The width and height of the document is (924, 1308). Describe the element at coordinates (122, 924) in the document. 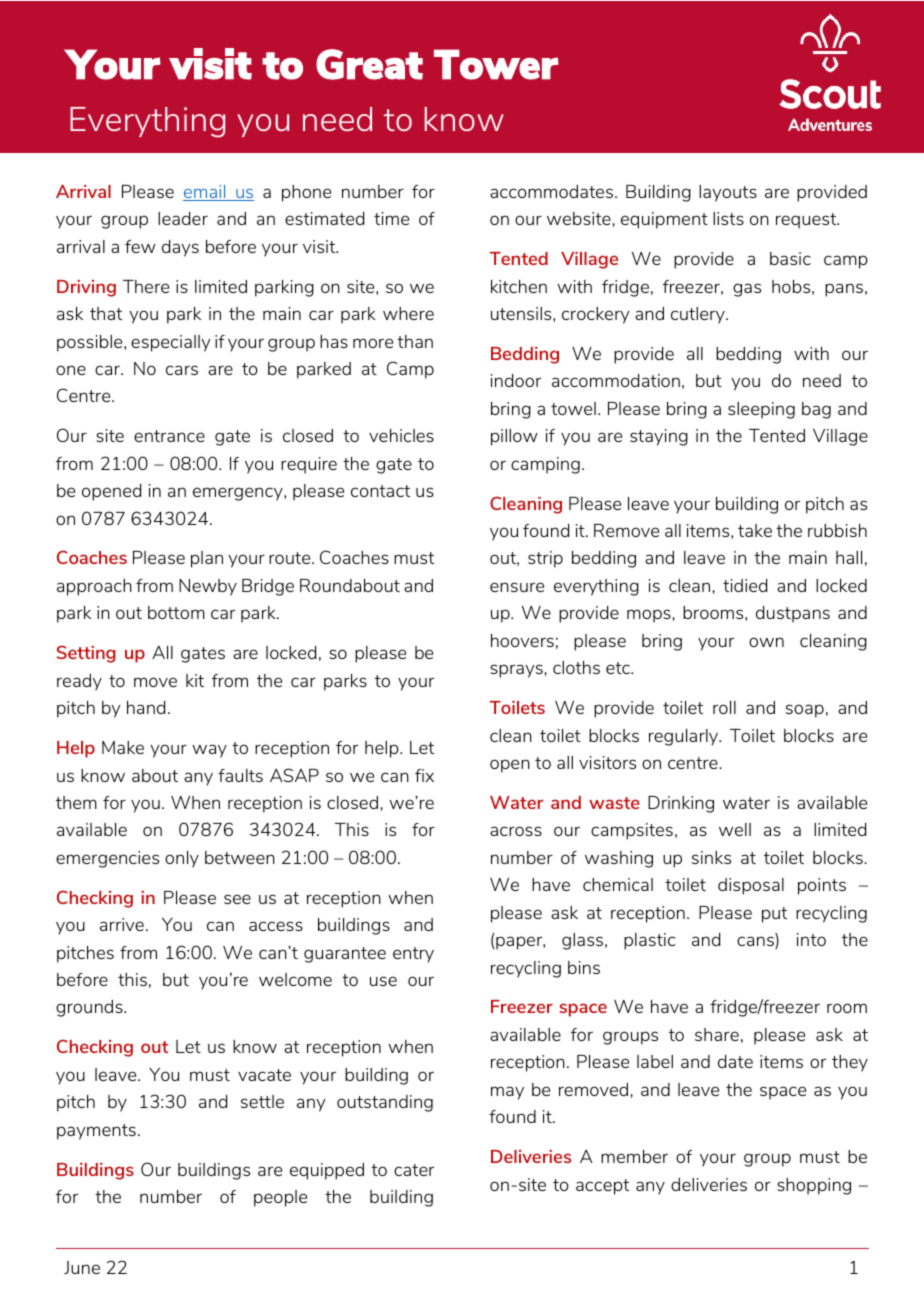

I see `arrive` at that location.
